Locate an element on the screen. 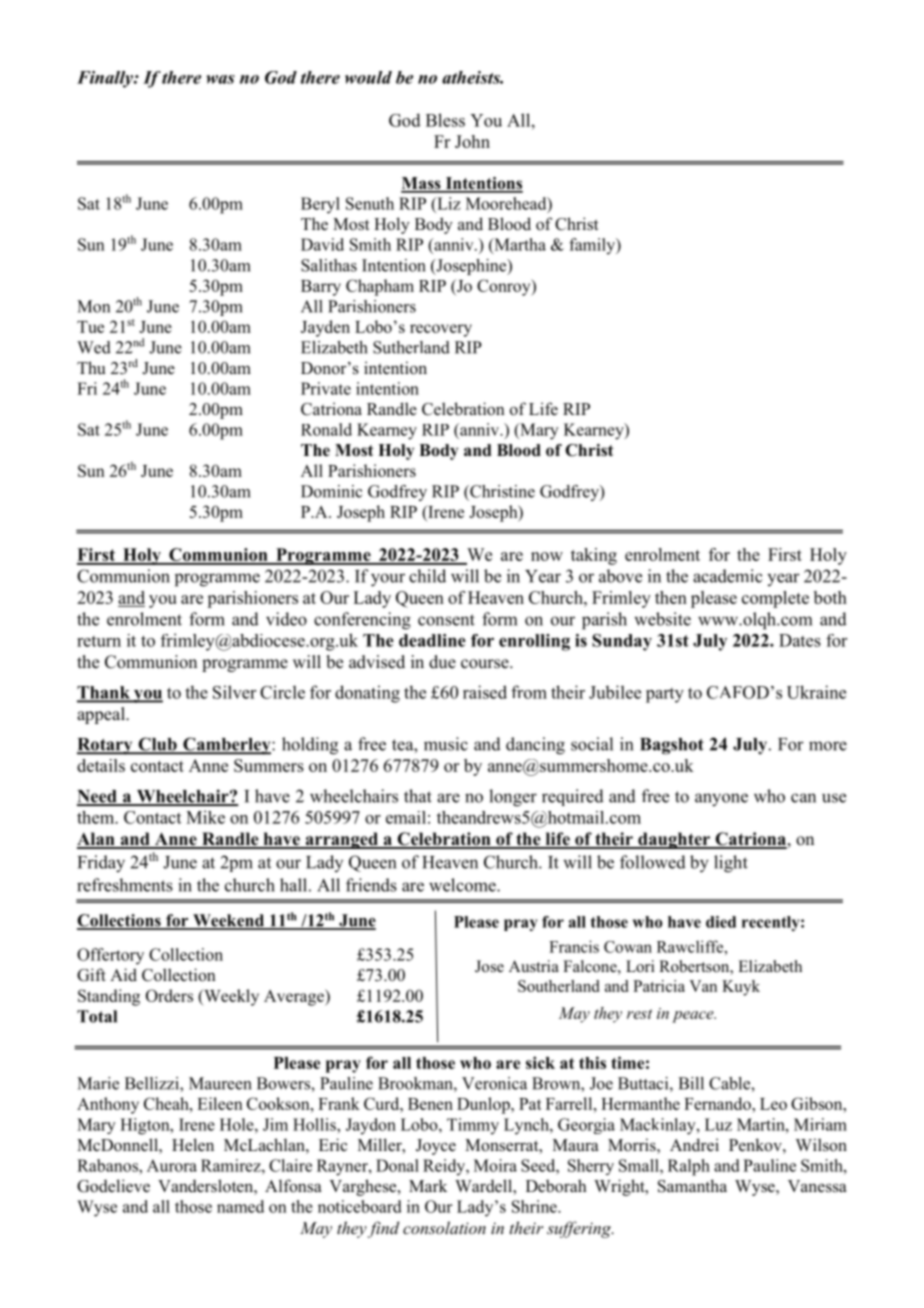 The height and width of the screenshot is (1308, 924). was is located at coordinates (221, 79).
